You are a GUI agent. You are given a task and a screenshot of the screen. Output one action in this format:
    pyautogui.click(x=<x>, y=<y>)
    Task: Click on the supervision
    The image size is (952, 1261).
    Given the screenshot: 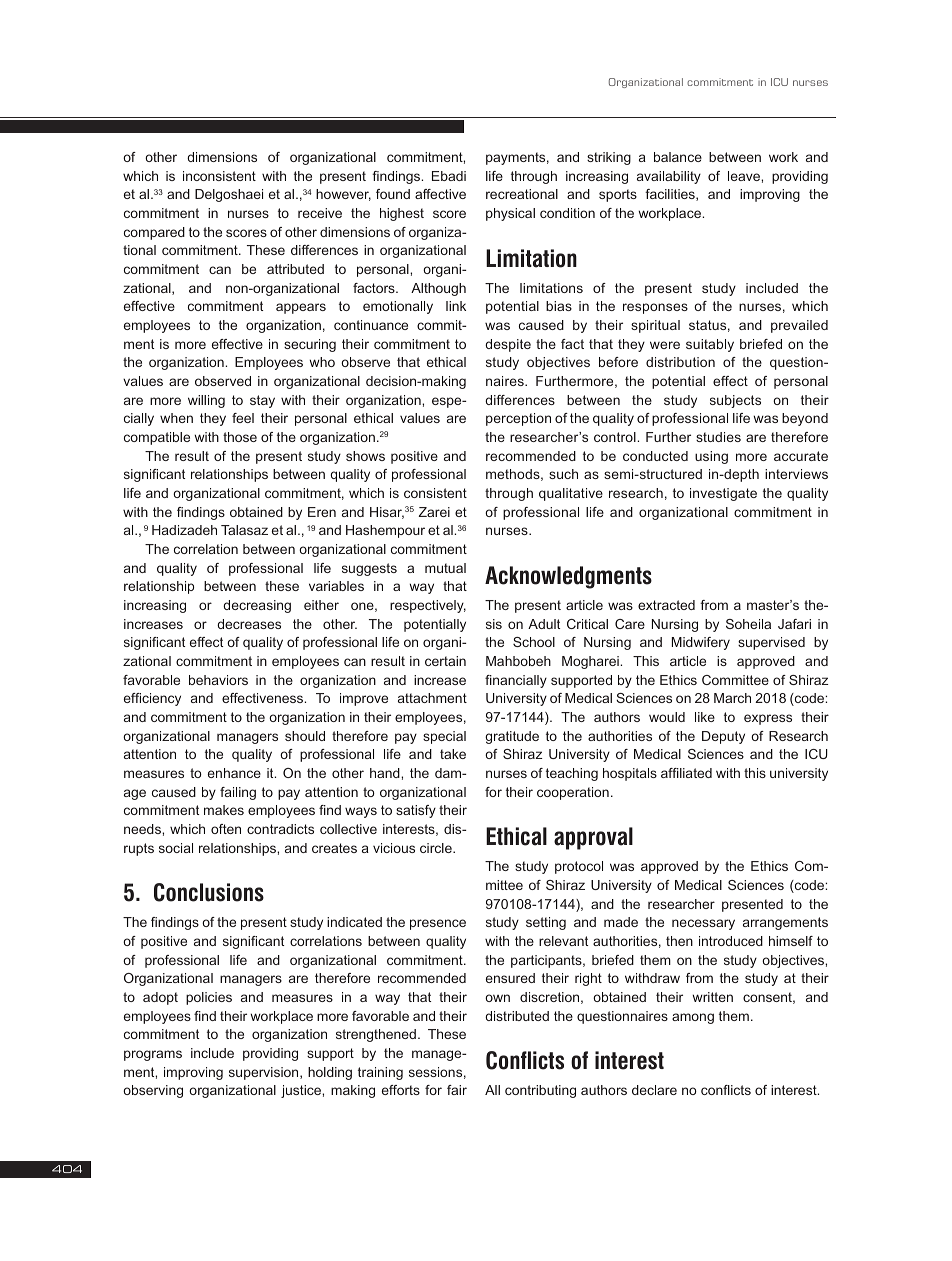 What is the action you would take?
    pyautogui.click(x=265, y=1073)
